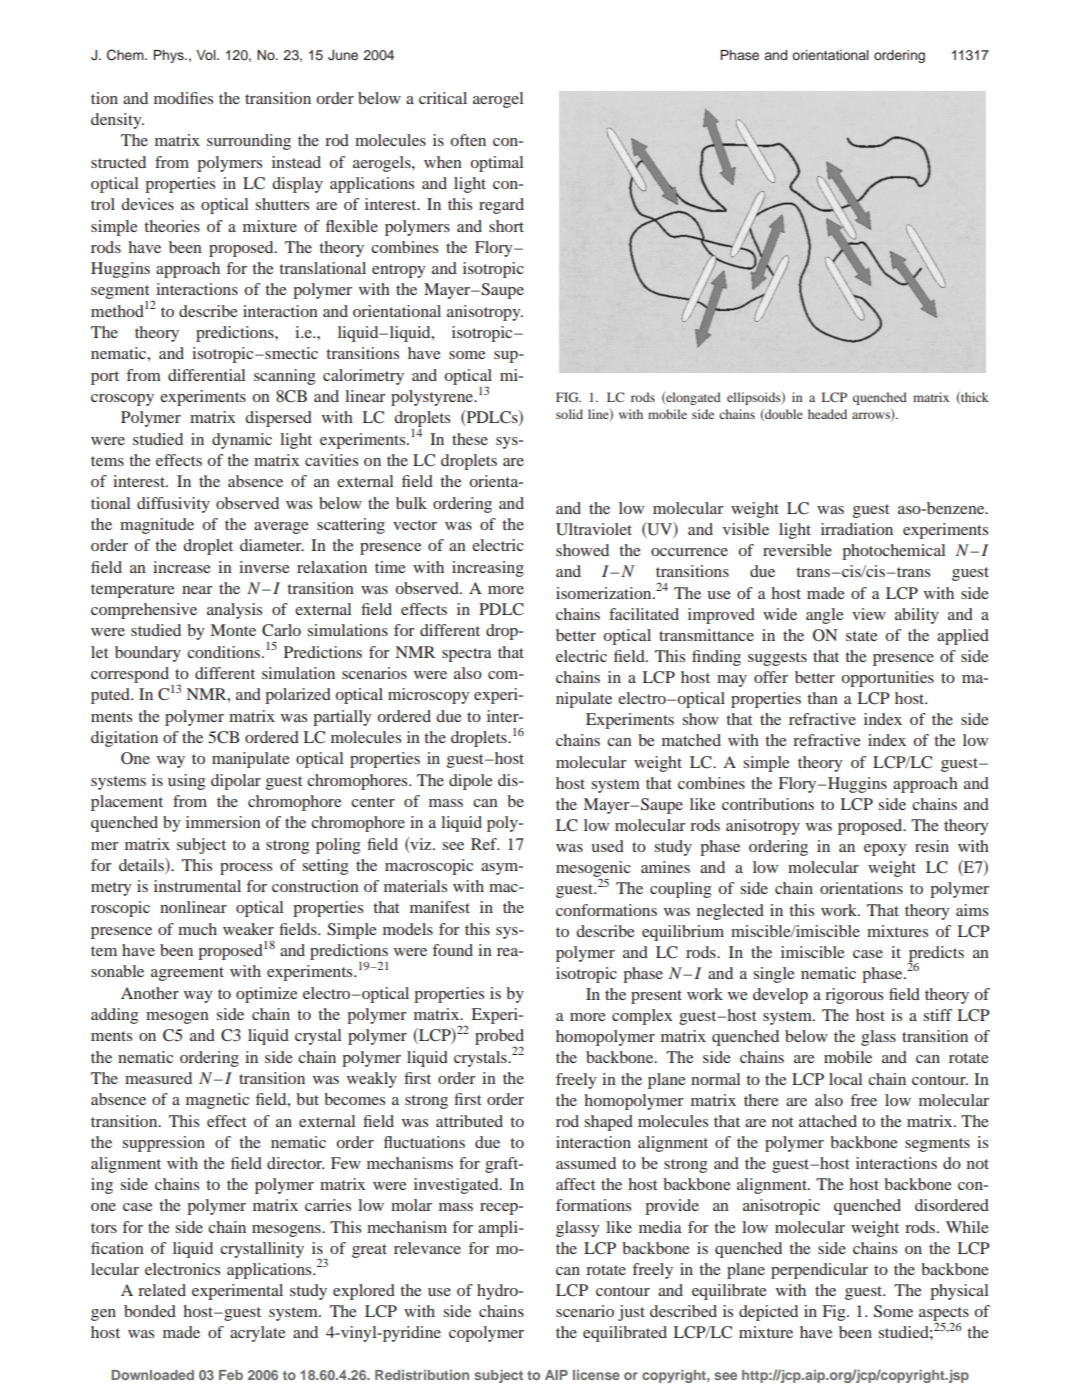  I want to click on probed, so click(499, 1038).
